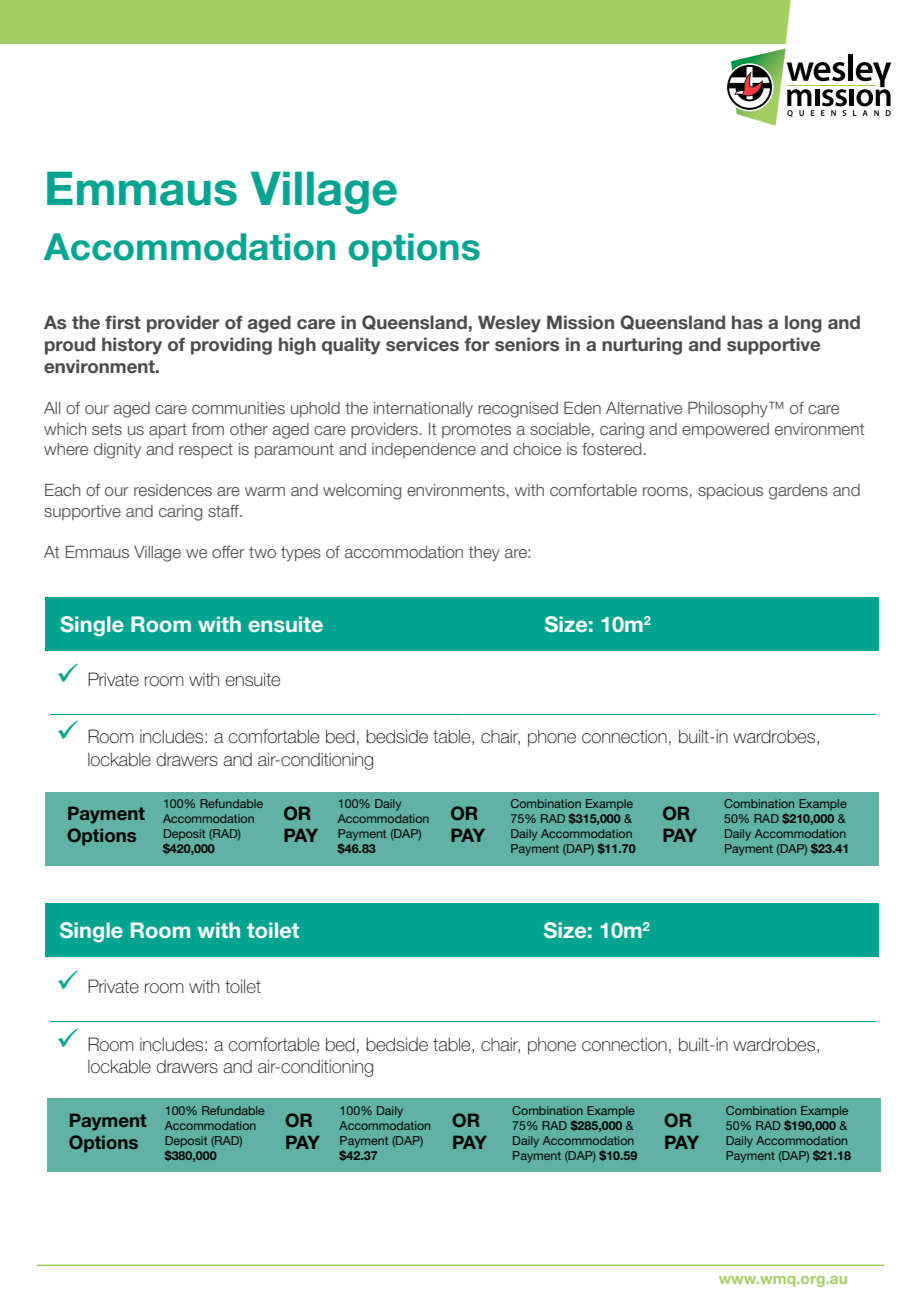  Describe the element at coordinates (509, 324) in the document. I see `Wesley` at that location.
